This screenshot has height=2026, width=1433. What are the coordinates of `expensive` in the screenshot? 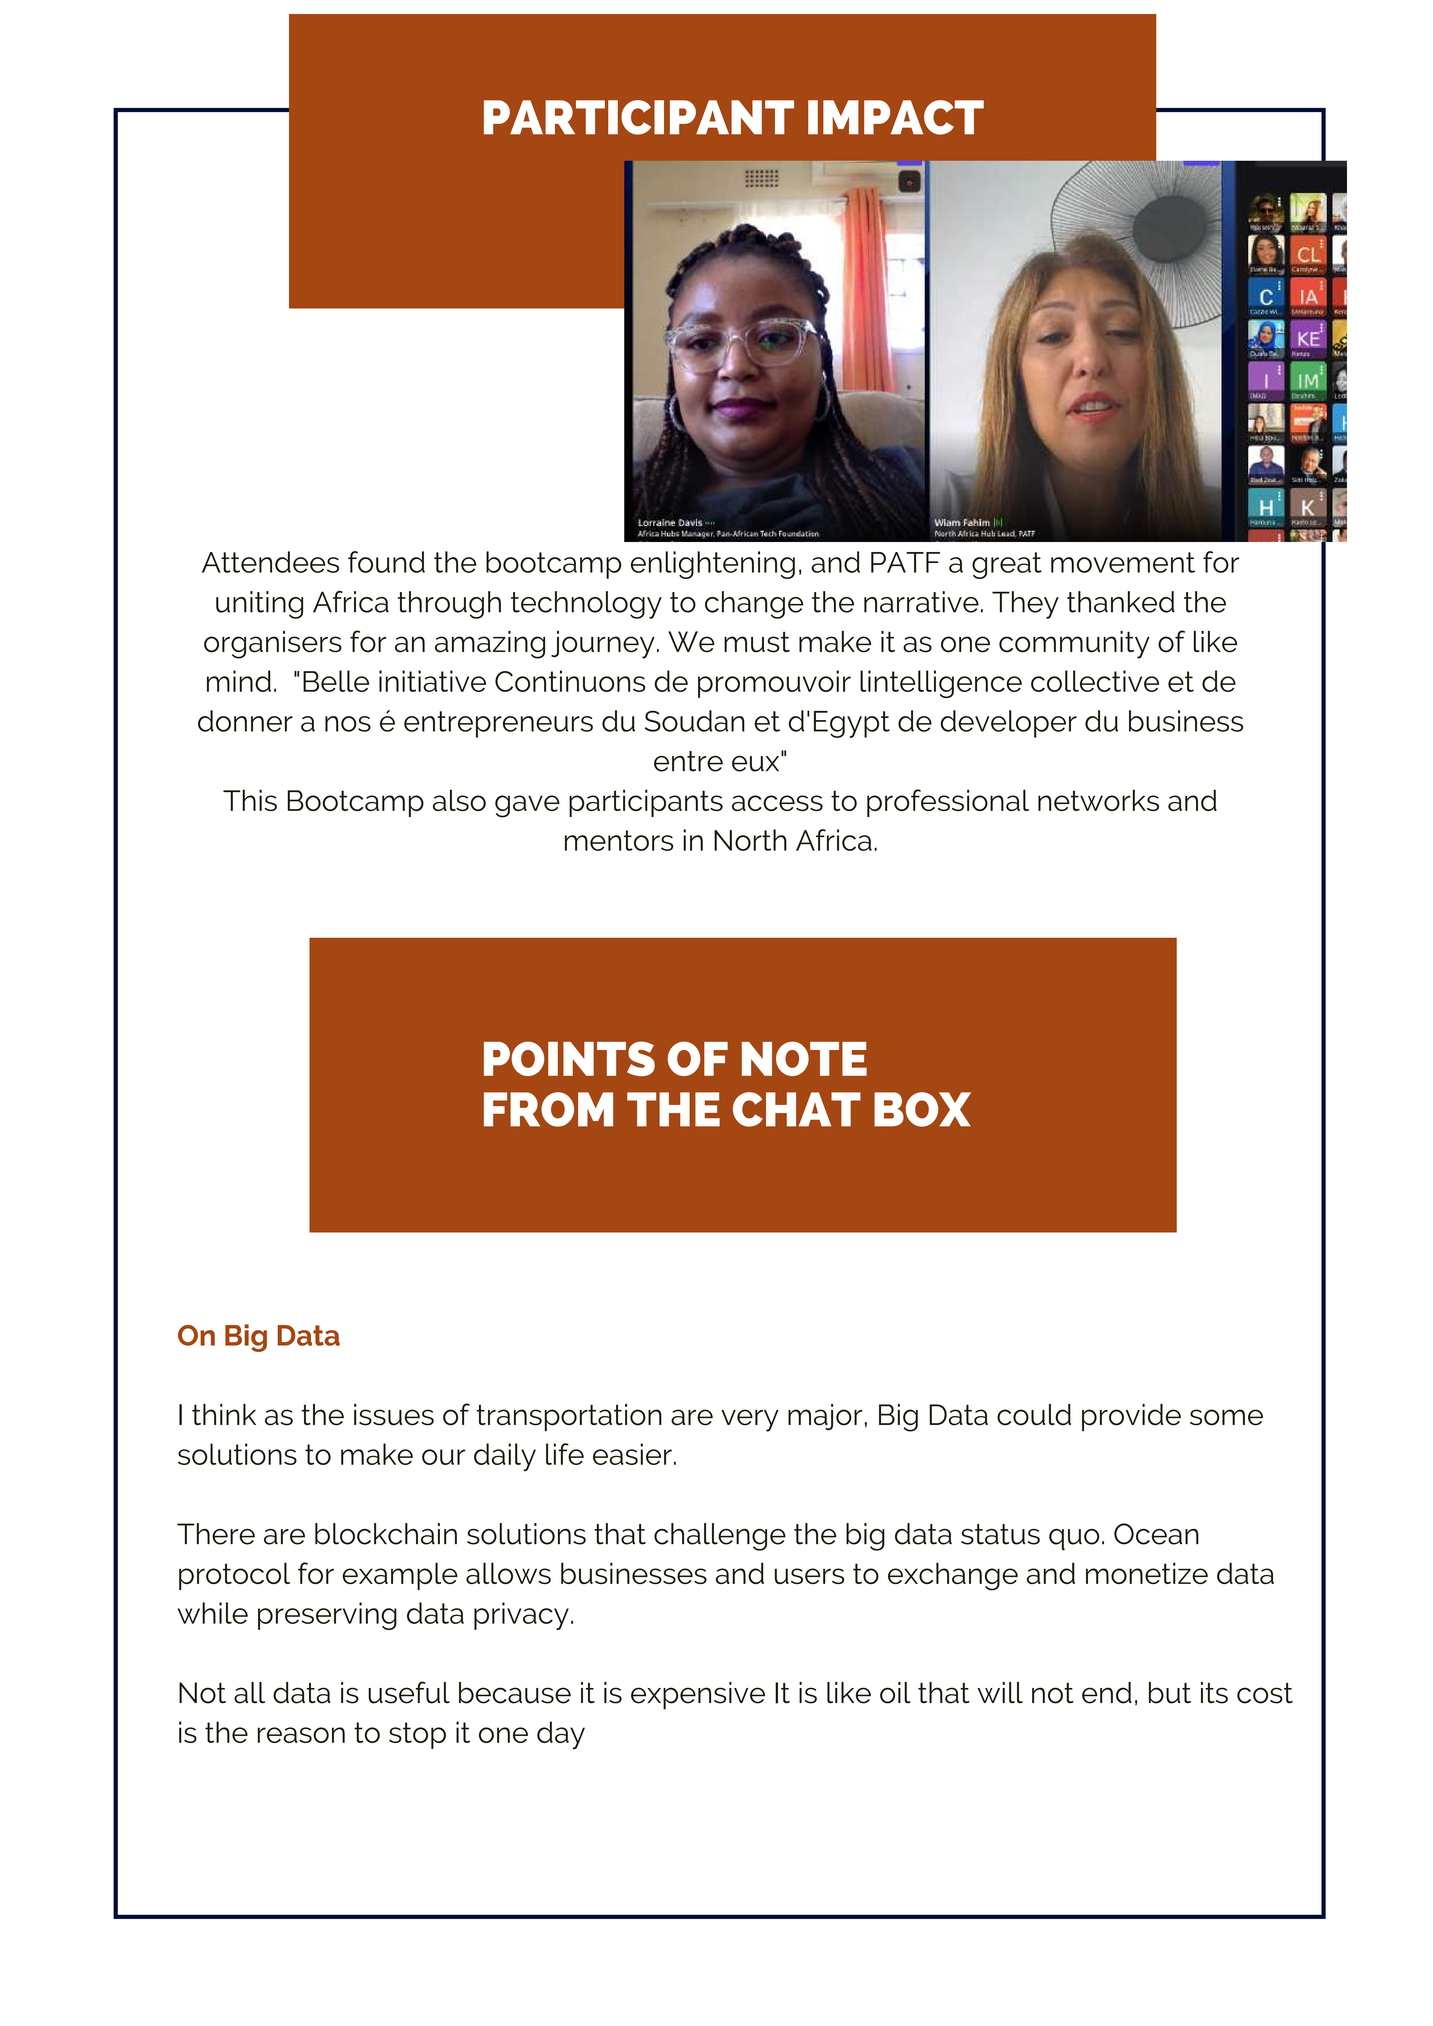 It's located at (698, 1696).
